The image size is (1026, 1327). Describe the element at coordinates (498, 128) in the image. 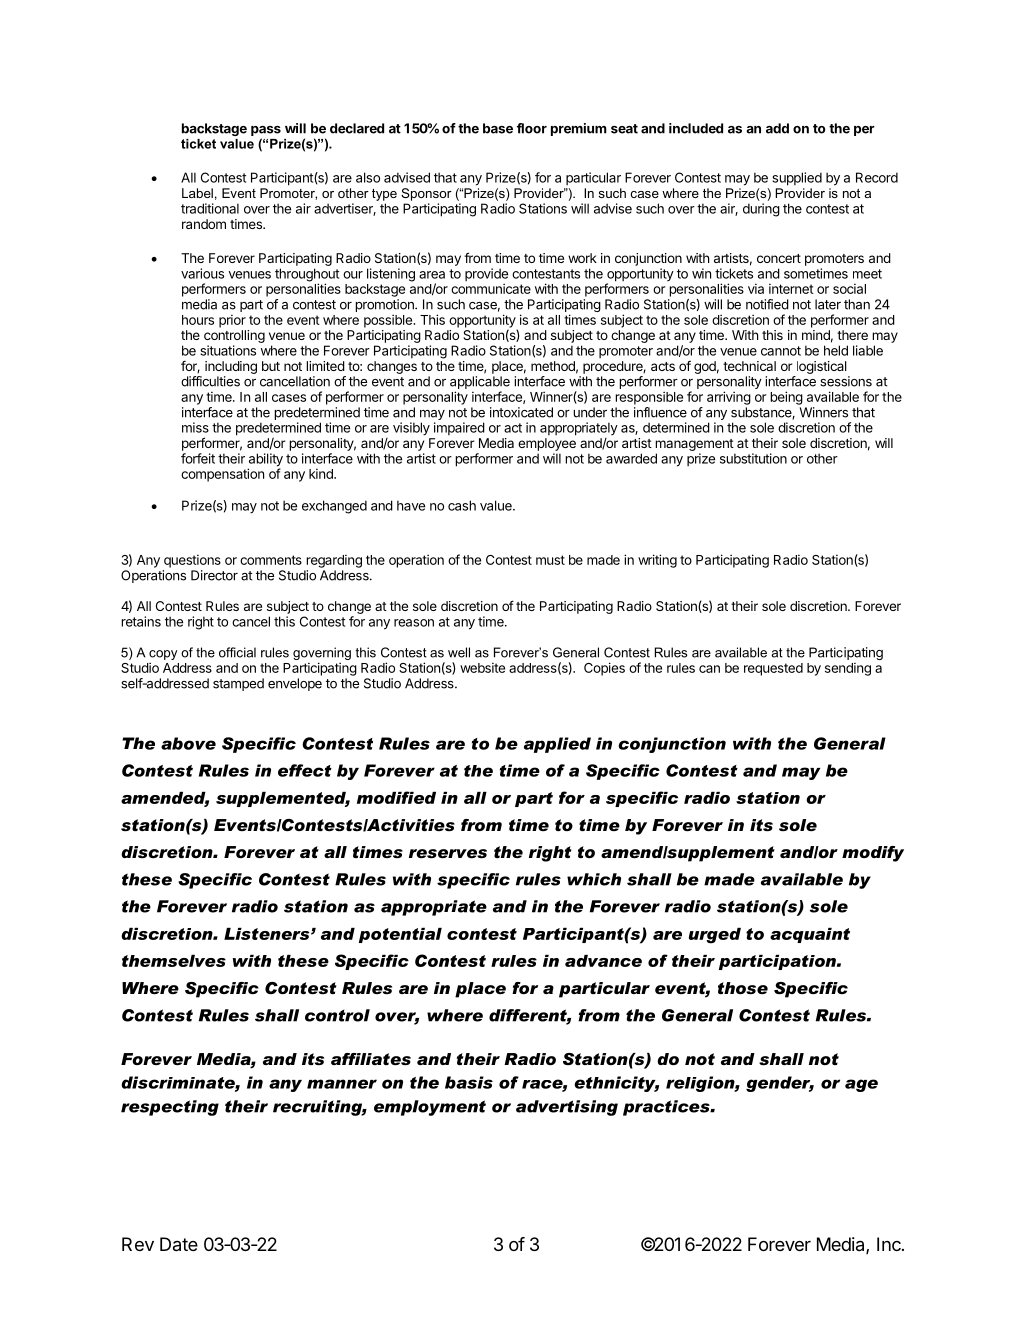

I see `base` at that location.
